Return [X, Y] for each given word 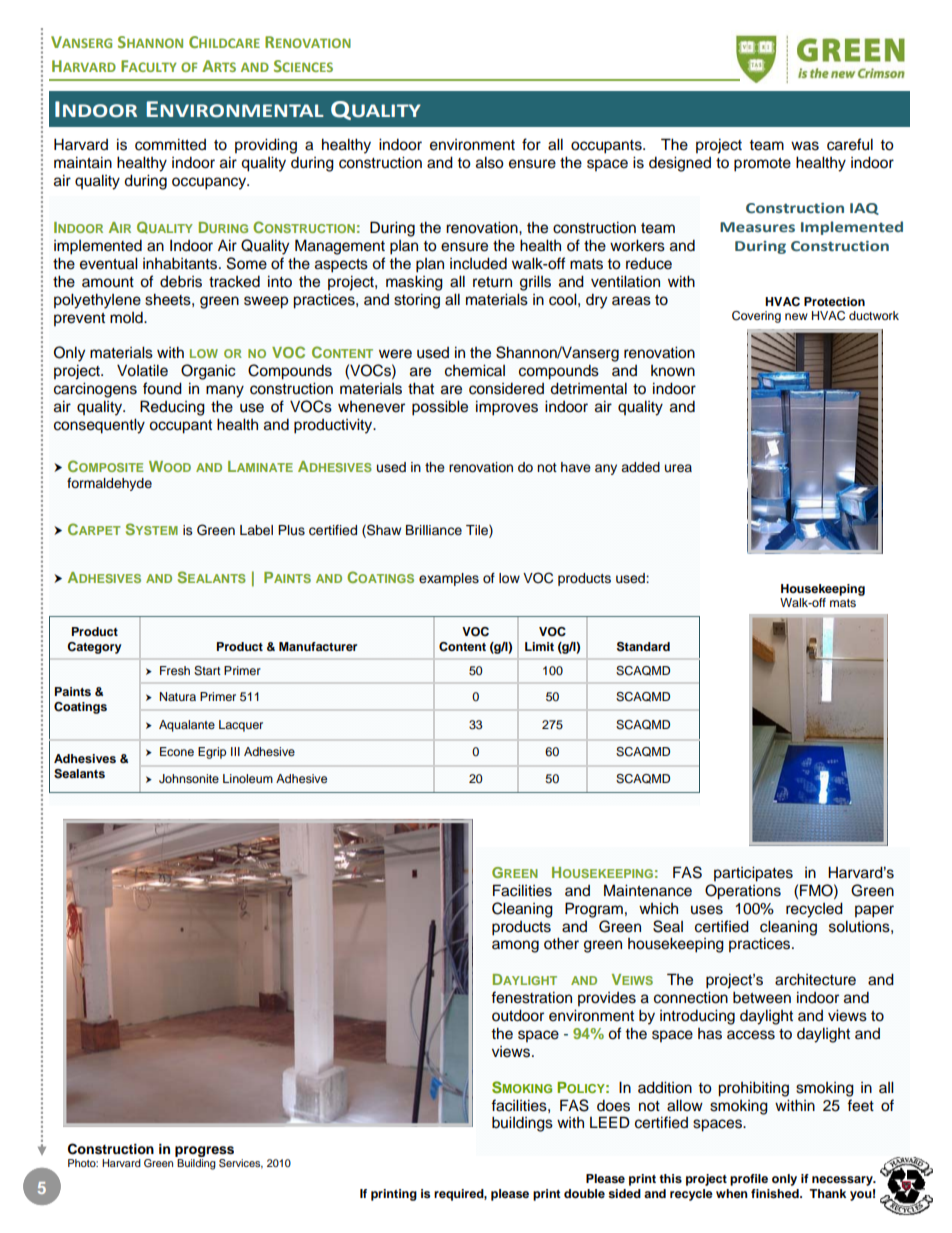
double [584, 1193]
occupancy [210, 183]
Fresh [175, 670]
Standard [643, 647]
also [490, 162]
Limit [539, 646]
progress [204, 1151]
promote [762, 165]
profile [749, 1180]
